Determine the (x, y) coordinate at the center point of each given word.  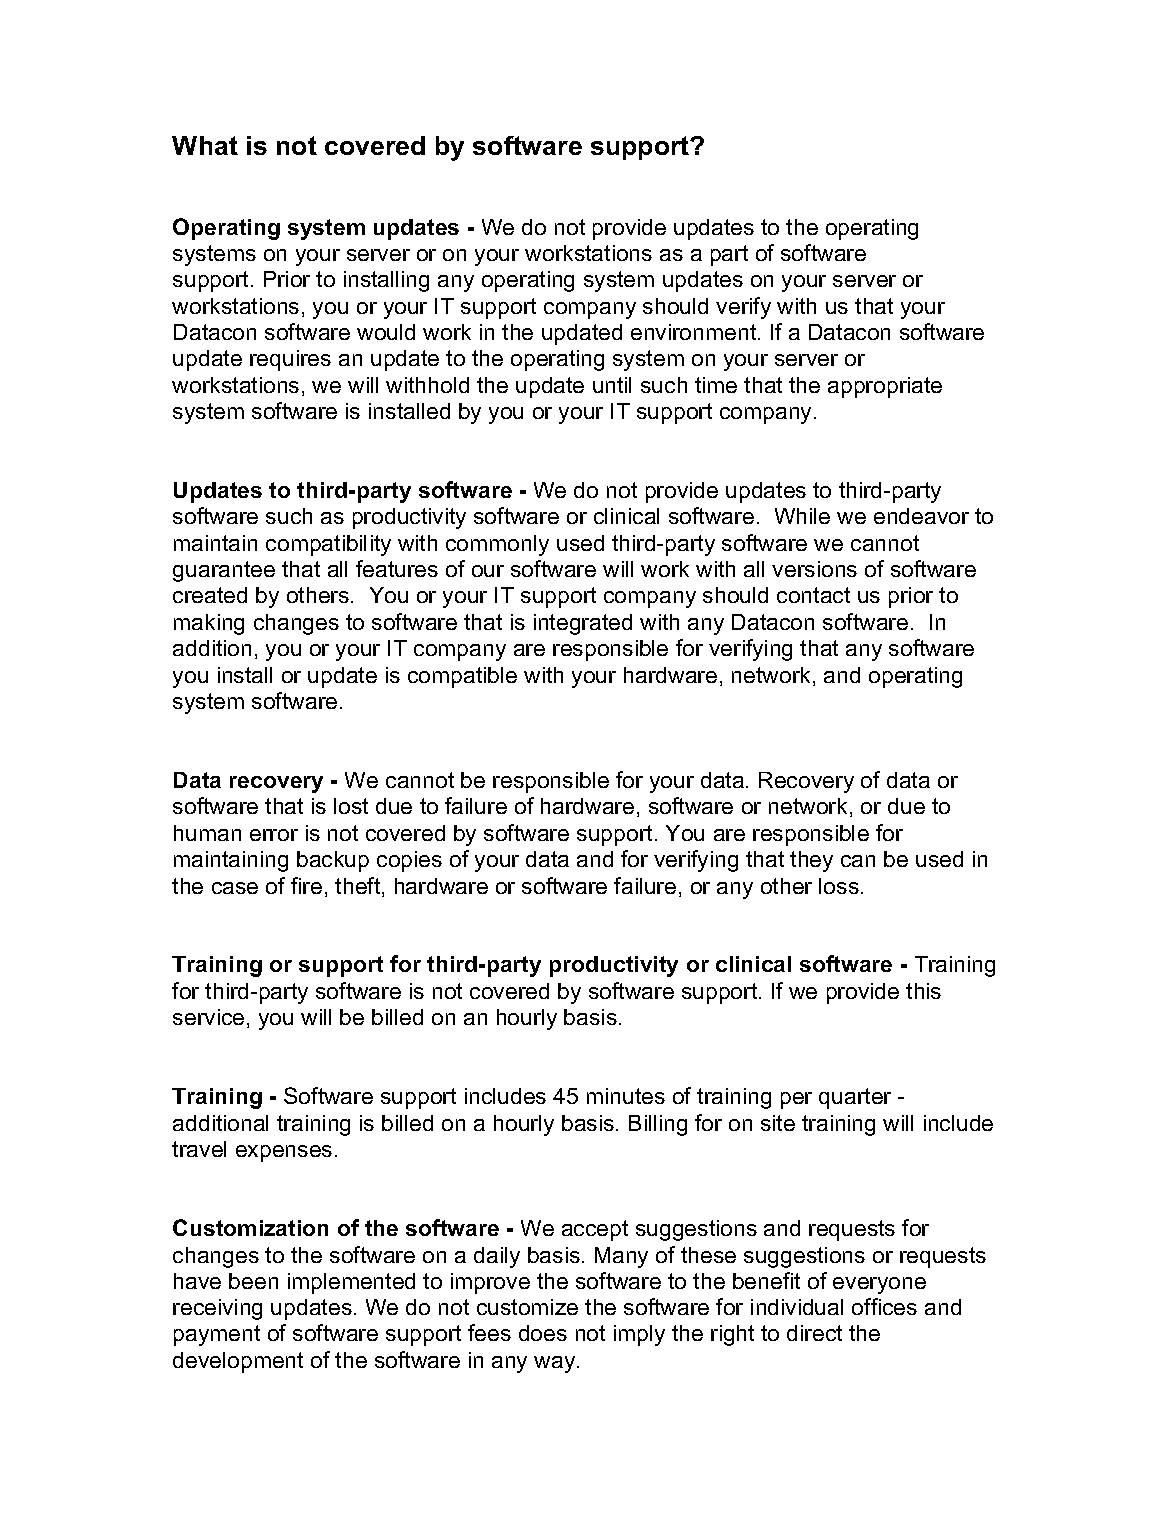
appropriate (885, 387)
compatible (462, 677)
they (811, 861)
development (238, 1362)
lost (351, 806)
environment (695, 332)
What (205, 145)
